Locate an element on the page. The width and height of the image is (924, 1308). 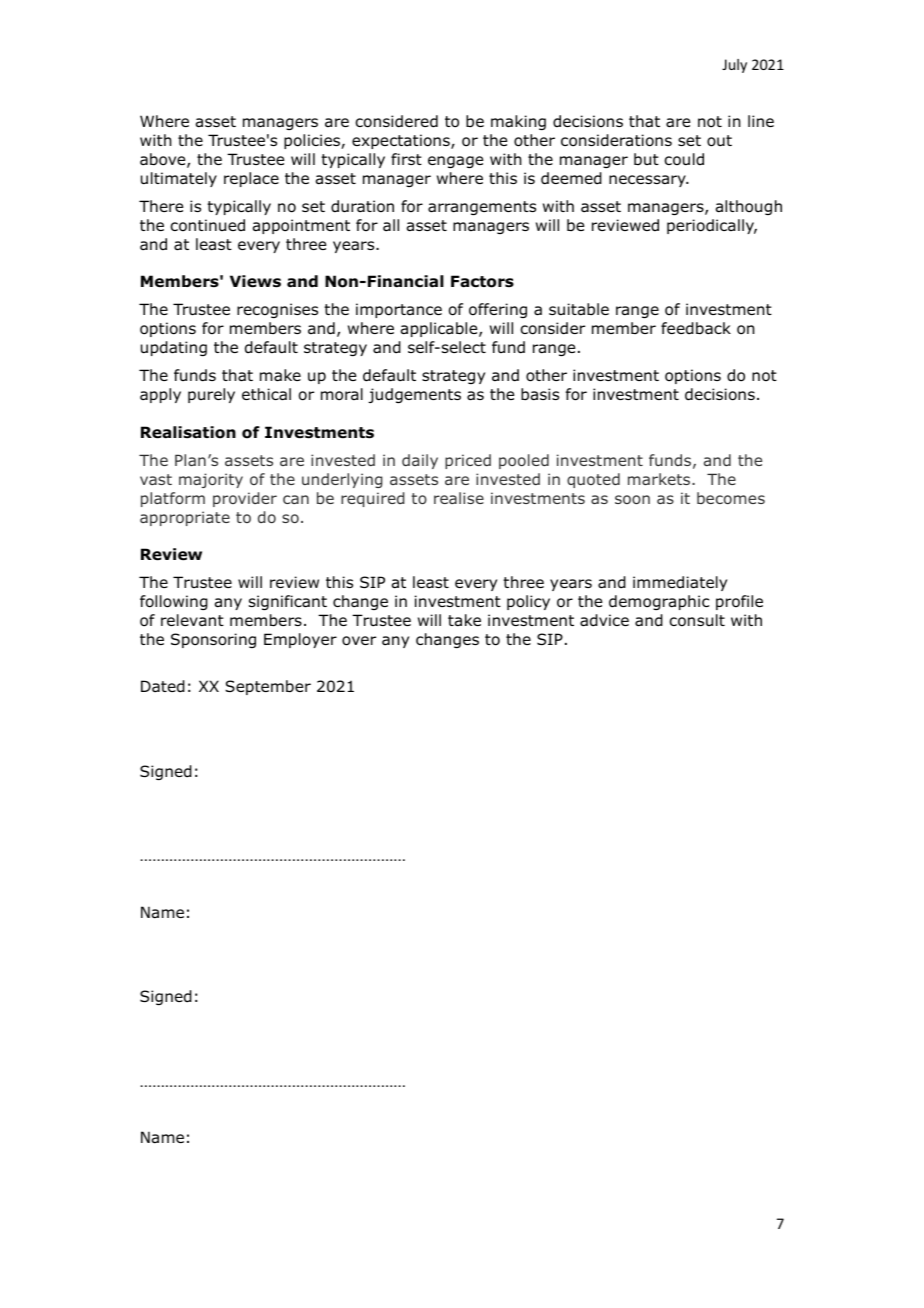
September is located at coordinates (268, 687).
